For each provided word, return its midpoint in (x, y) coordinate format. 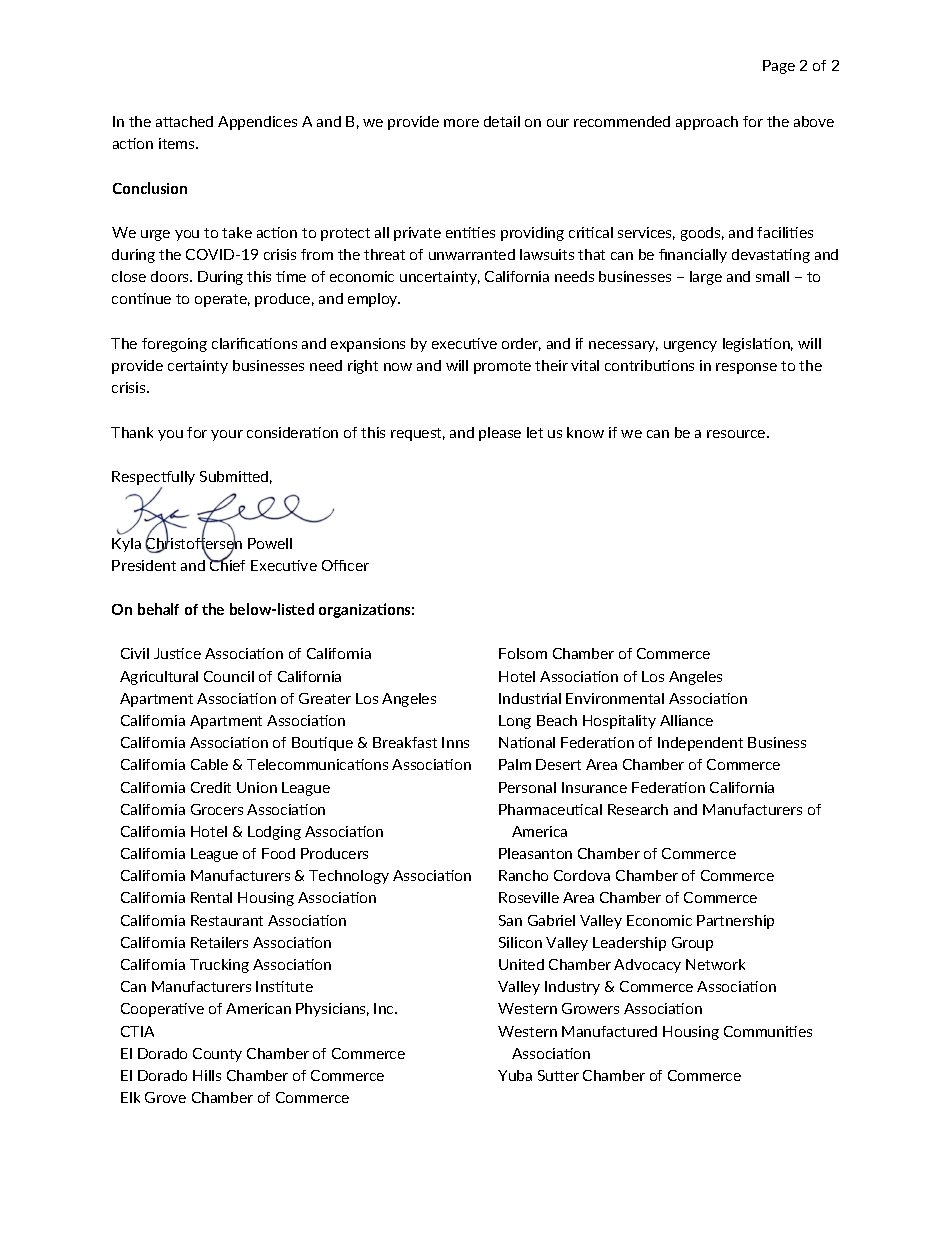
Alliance (686, 720)
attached (184, 121)
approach (707, 123)
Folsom (523, 653)
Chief (226, 564)
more (461, 123)
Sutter (558, 1075)
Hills (207, 1075)
